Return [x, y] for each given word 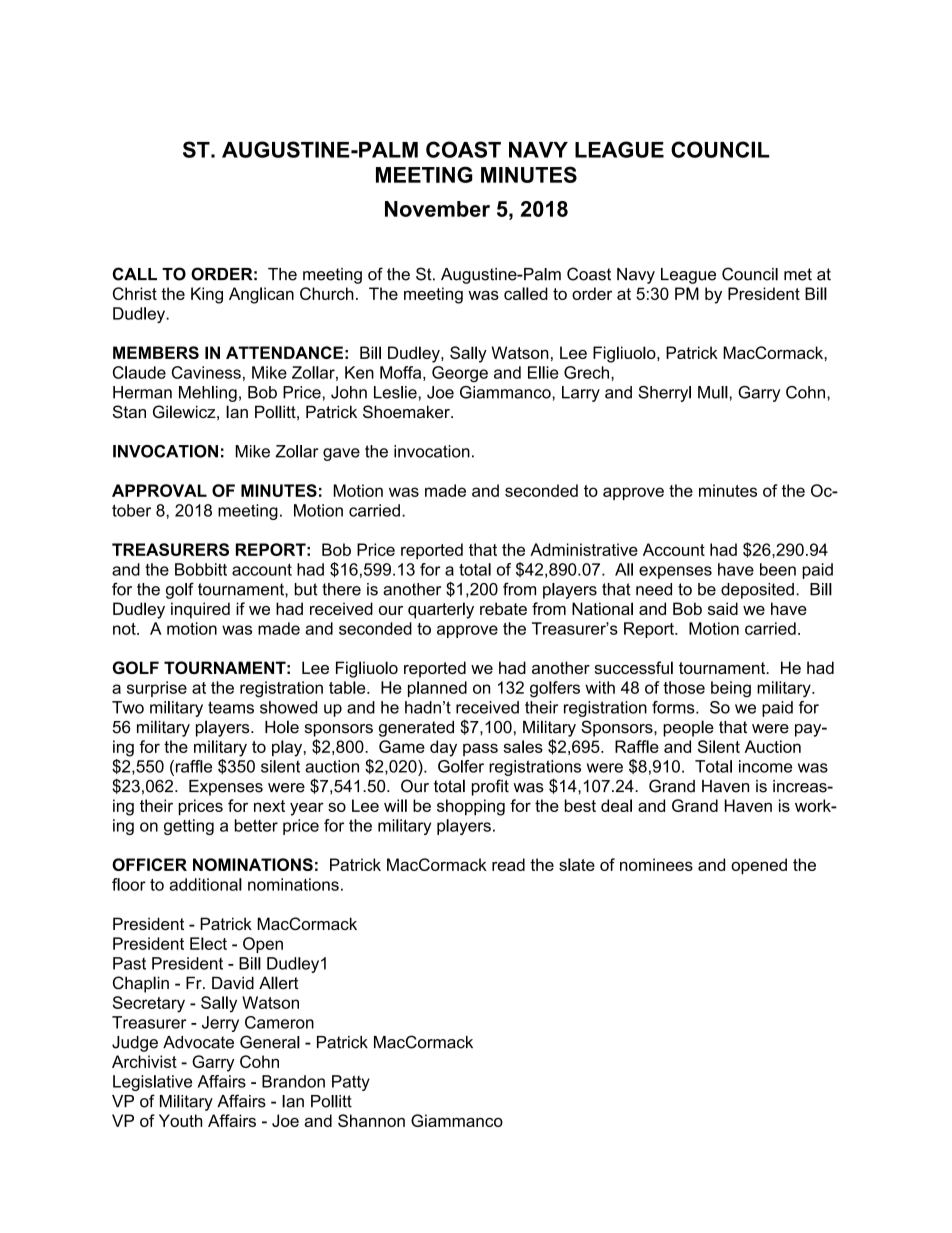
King [207, 295]
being [731, 689]
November [437, 209]
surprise [157, 689]
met [798, 274]
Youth [180, 1120]
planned [437, 689]
